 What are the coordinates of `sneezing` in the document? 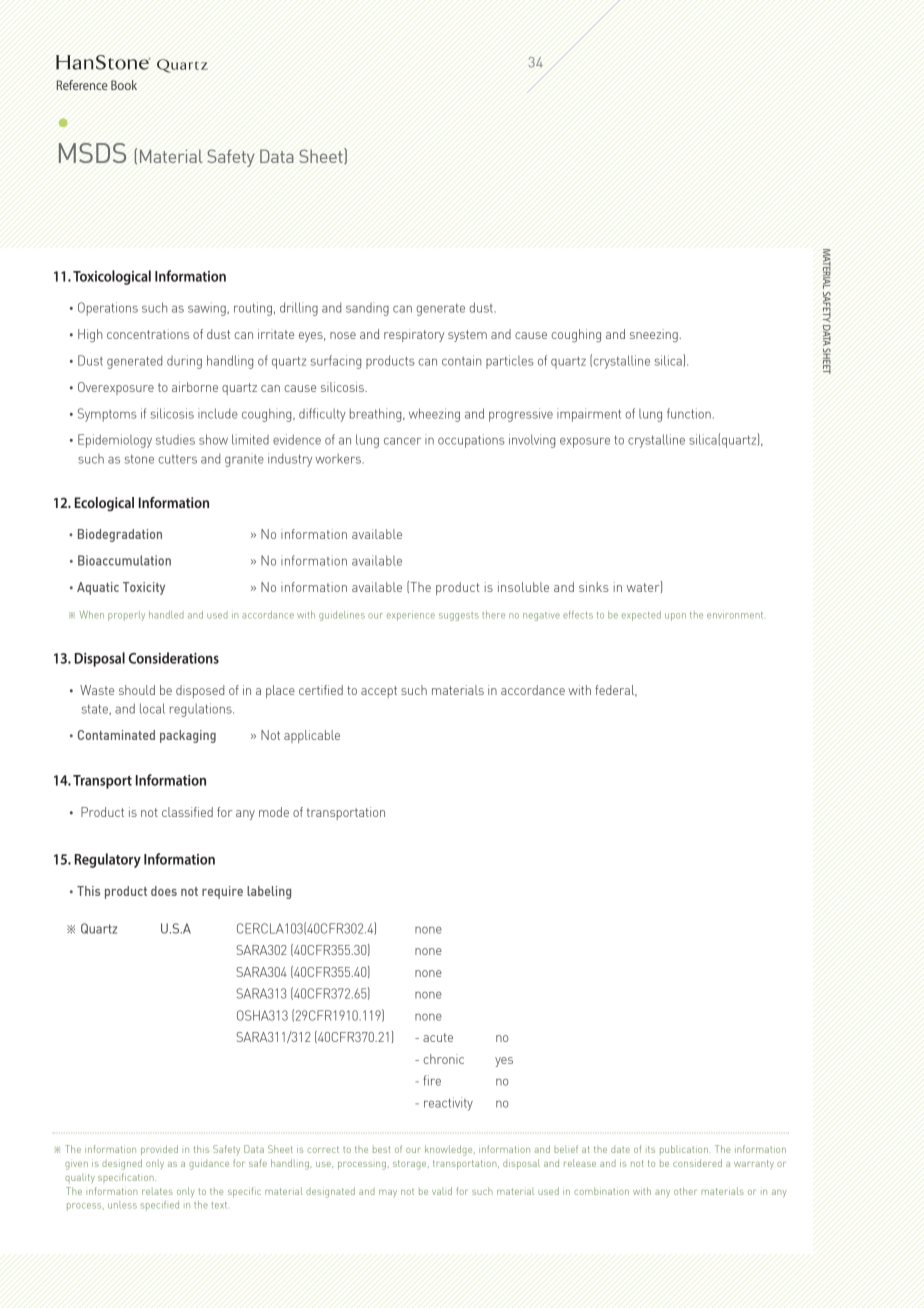 It's located at (655, 335).
